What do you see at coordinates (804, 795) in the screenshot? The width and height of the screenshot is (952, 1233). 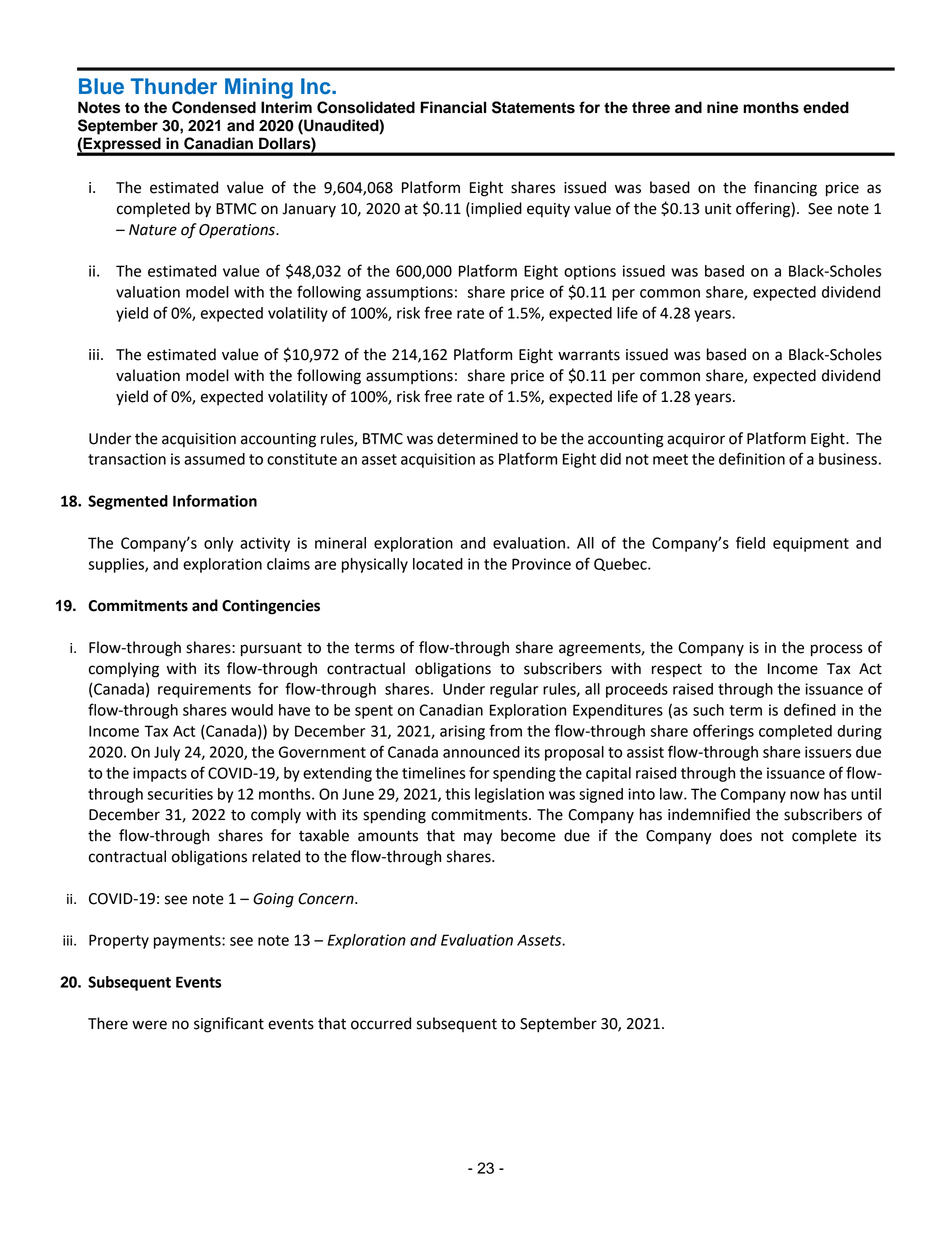 I see `now` at bounding box center [804, 795].
